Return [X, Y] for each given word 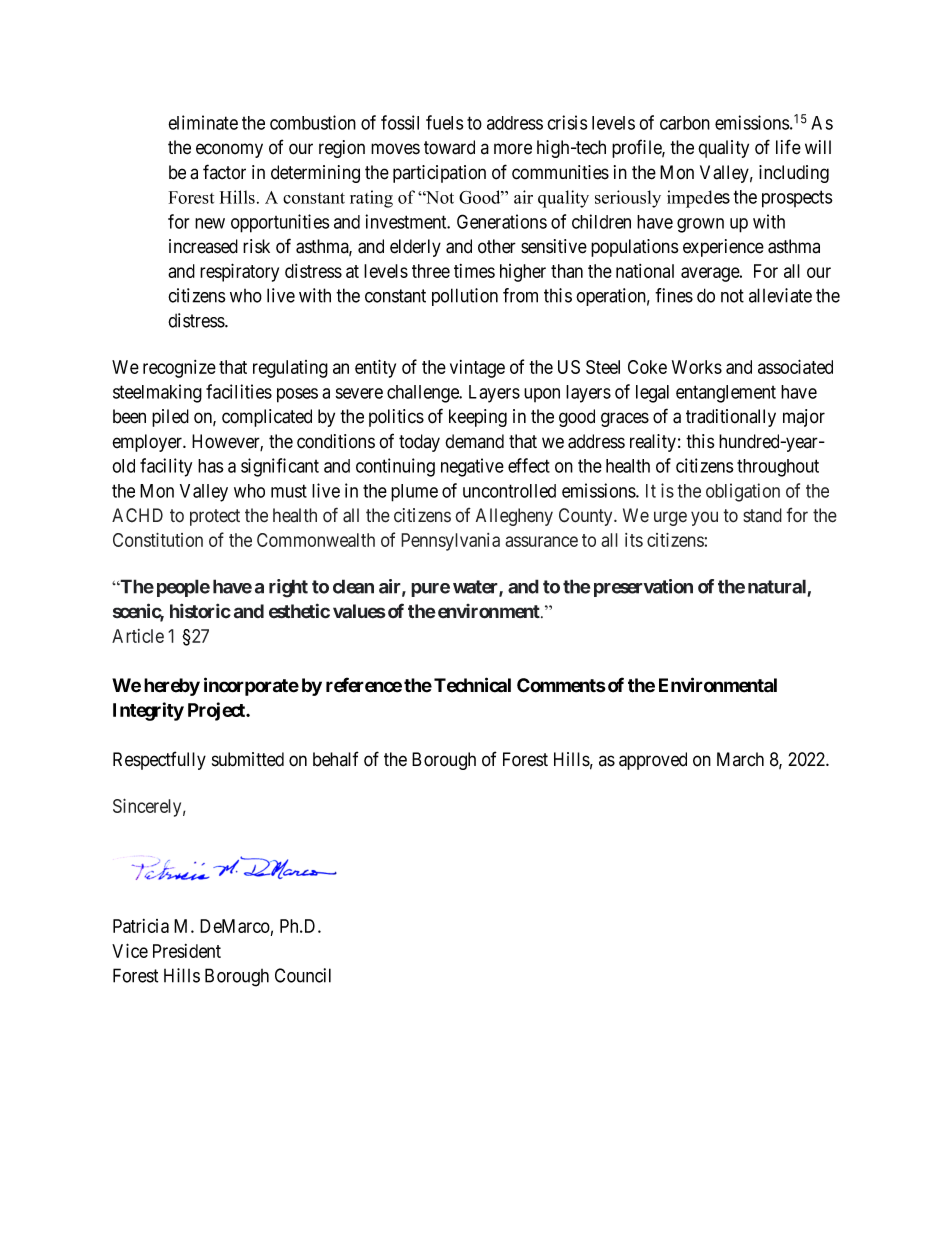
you [704, 518]
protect [215, 517]
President [187, 951]
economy [229, 150]
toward [449, 147]
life [788, 147]
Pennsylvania [450, 542]
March [740, 759]
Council [303, 975]
